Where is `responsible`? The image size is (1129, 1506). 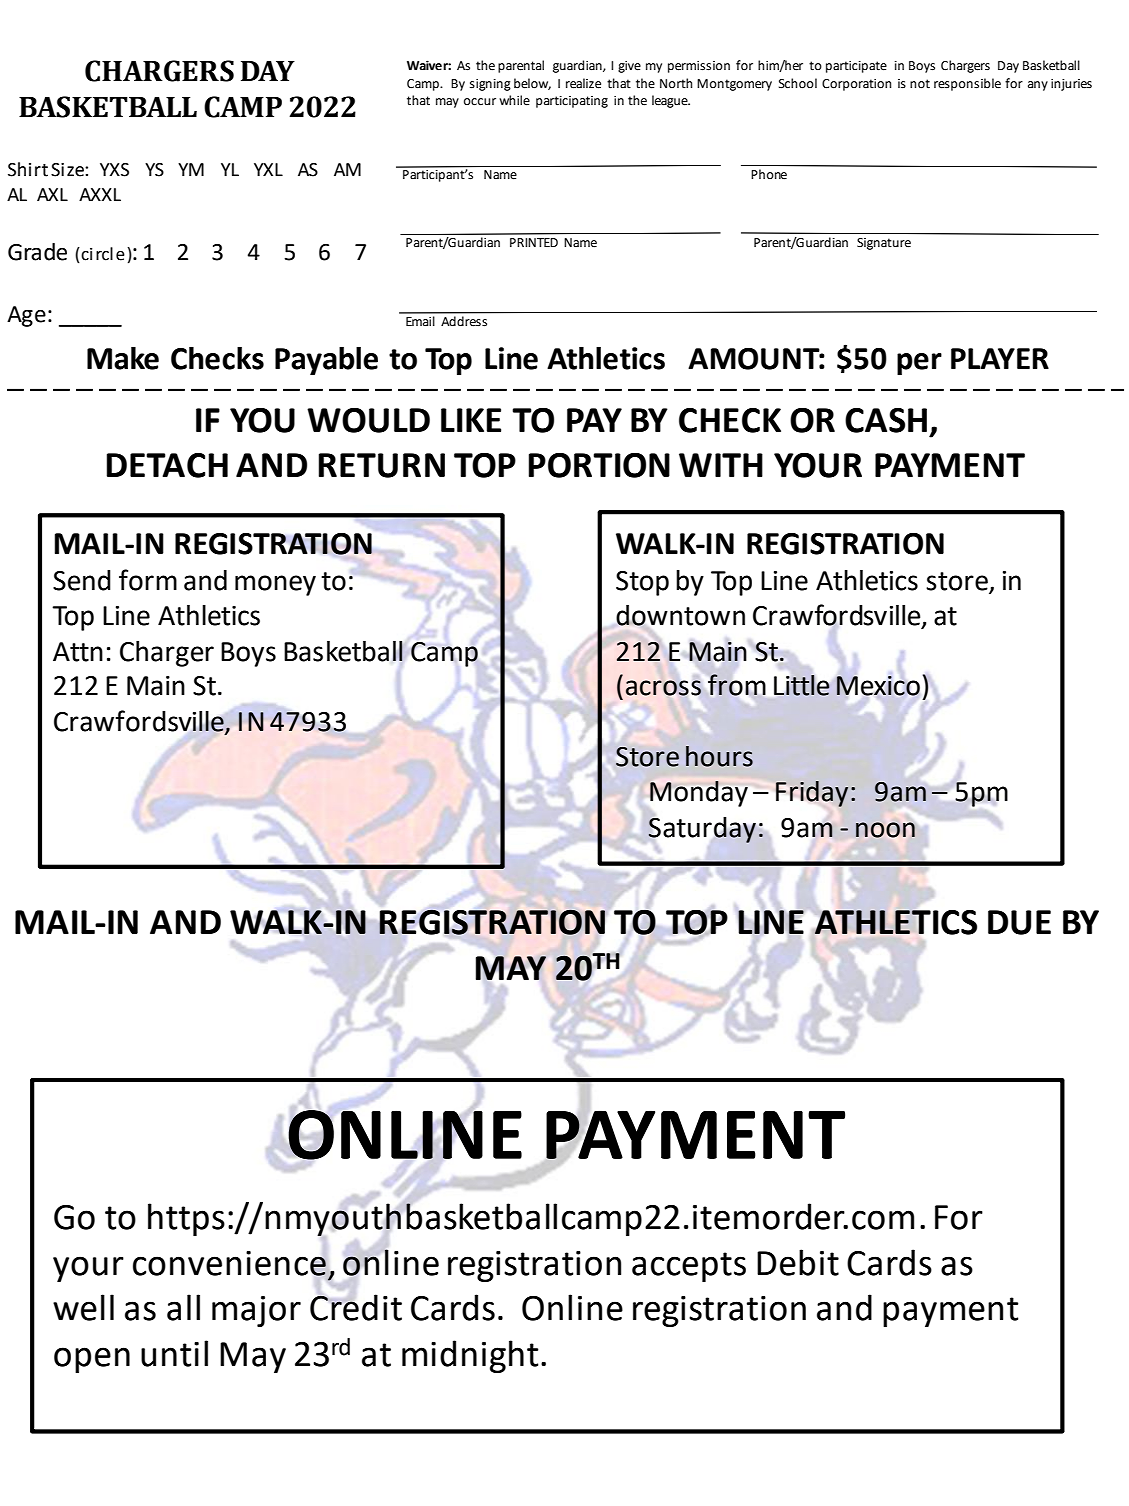
responsible is located at coordinates (967, 84).
